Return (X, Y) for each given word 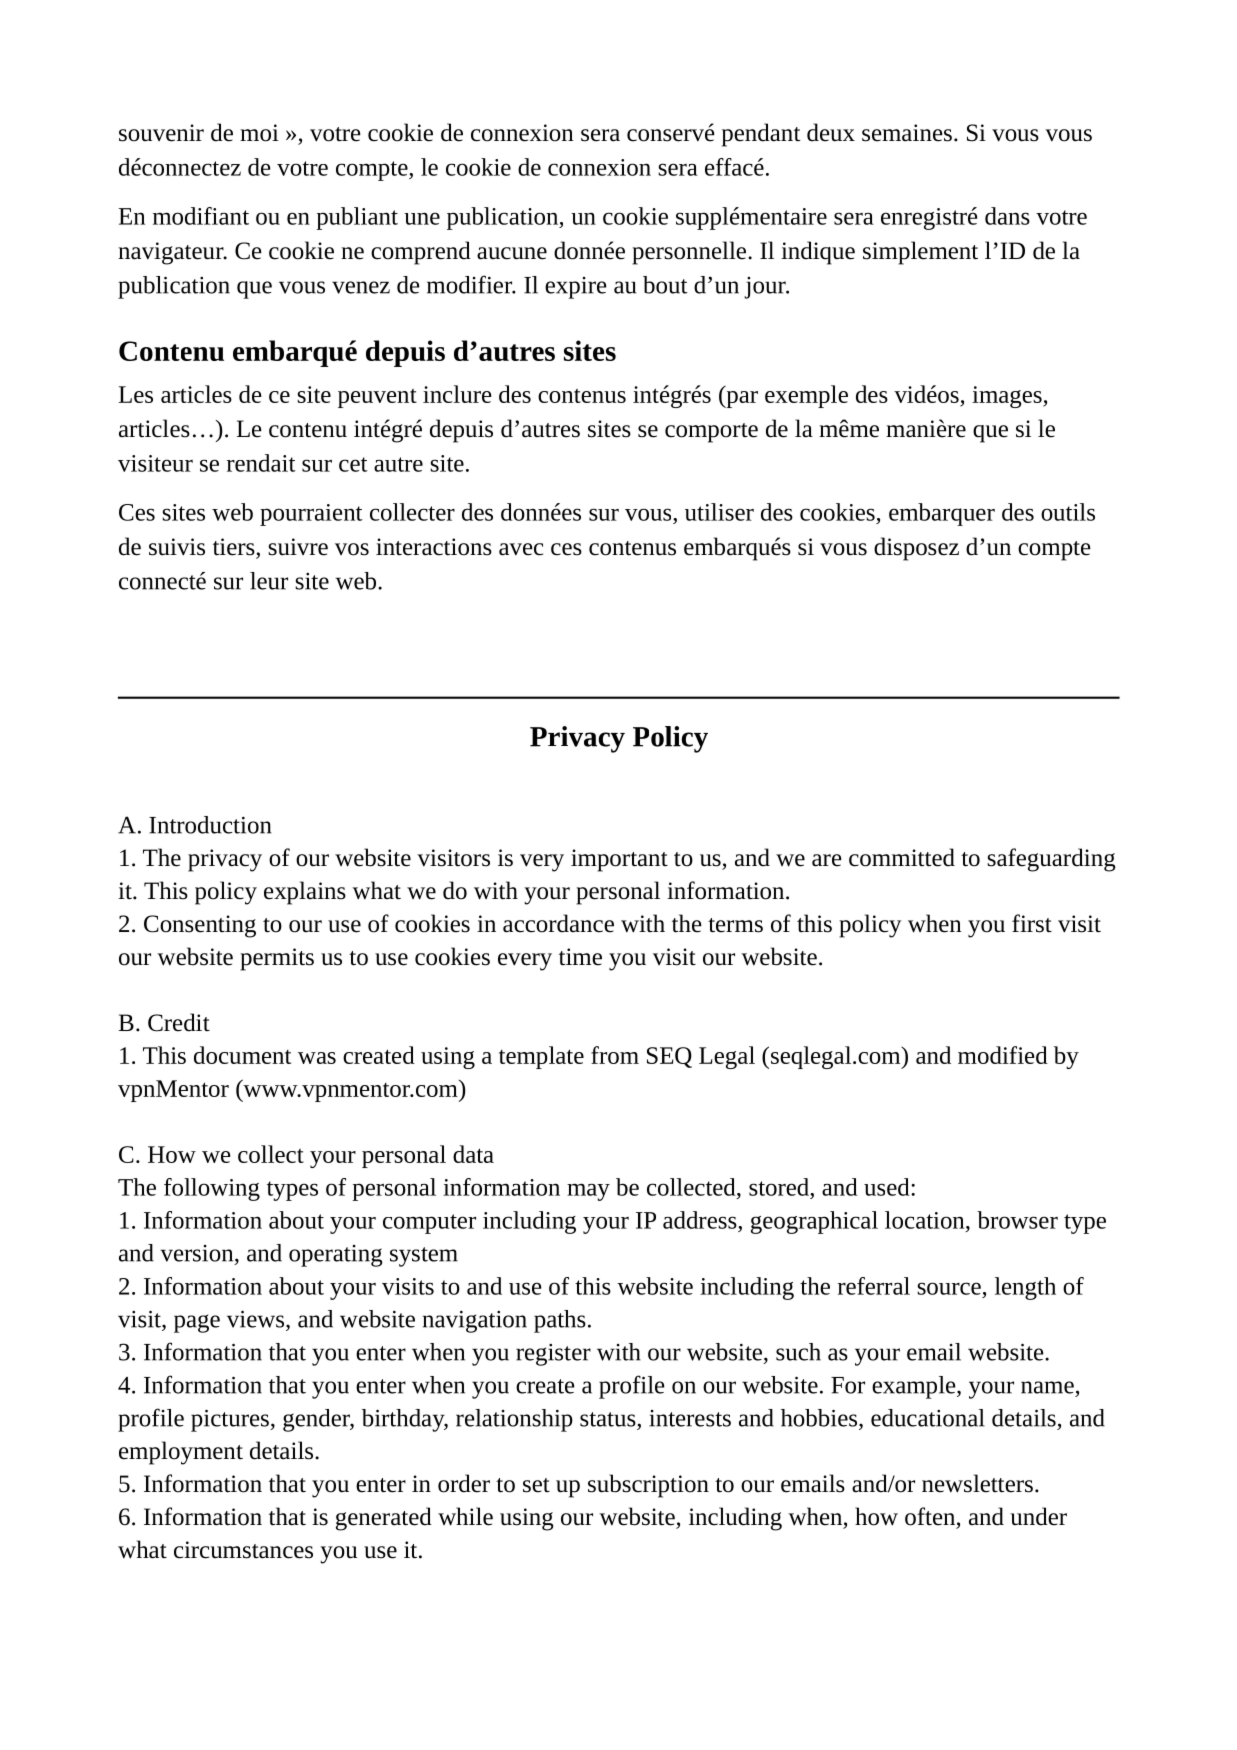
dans (1007, 216)
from (615, 1055)
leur (269, 581)
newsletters (977, 1483)
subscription (648, 1486)
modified (1003, 1055)
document (242, 1055)
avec (521, 549)
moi (259, 133)
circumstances (243, 1550)
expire (576, 288)
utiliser (719, 512)
